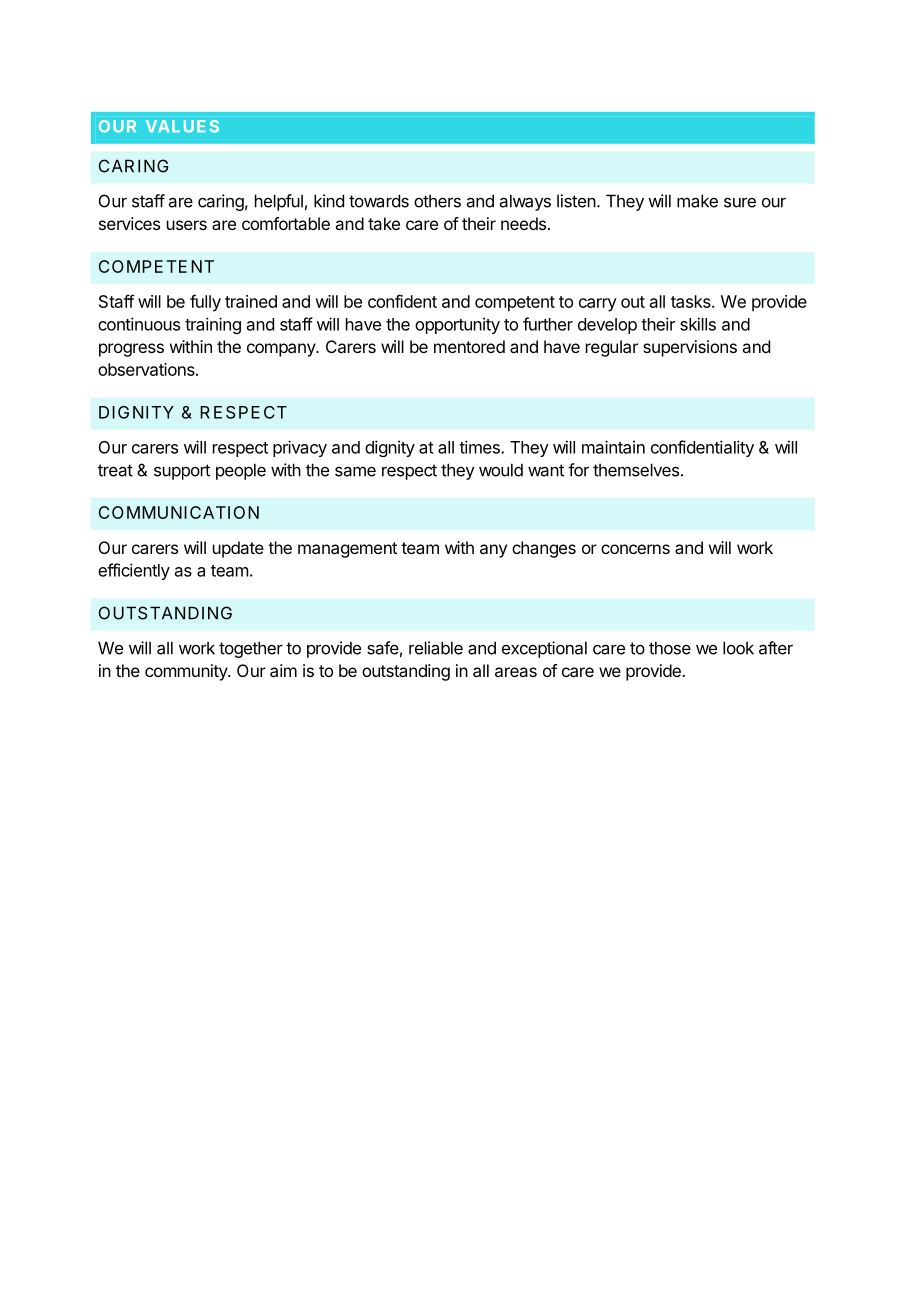 Image resolution: width=924 pixels, height=1308 pixels. I want to click on others, so click(437, 201).
